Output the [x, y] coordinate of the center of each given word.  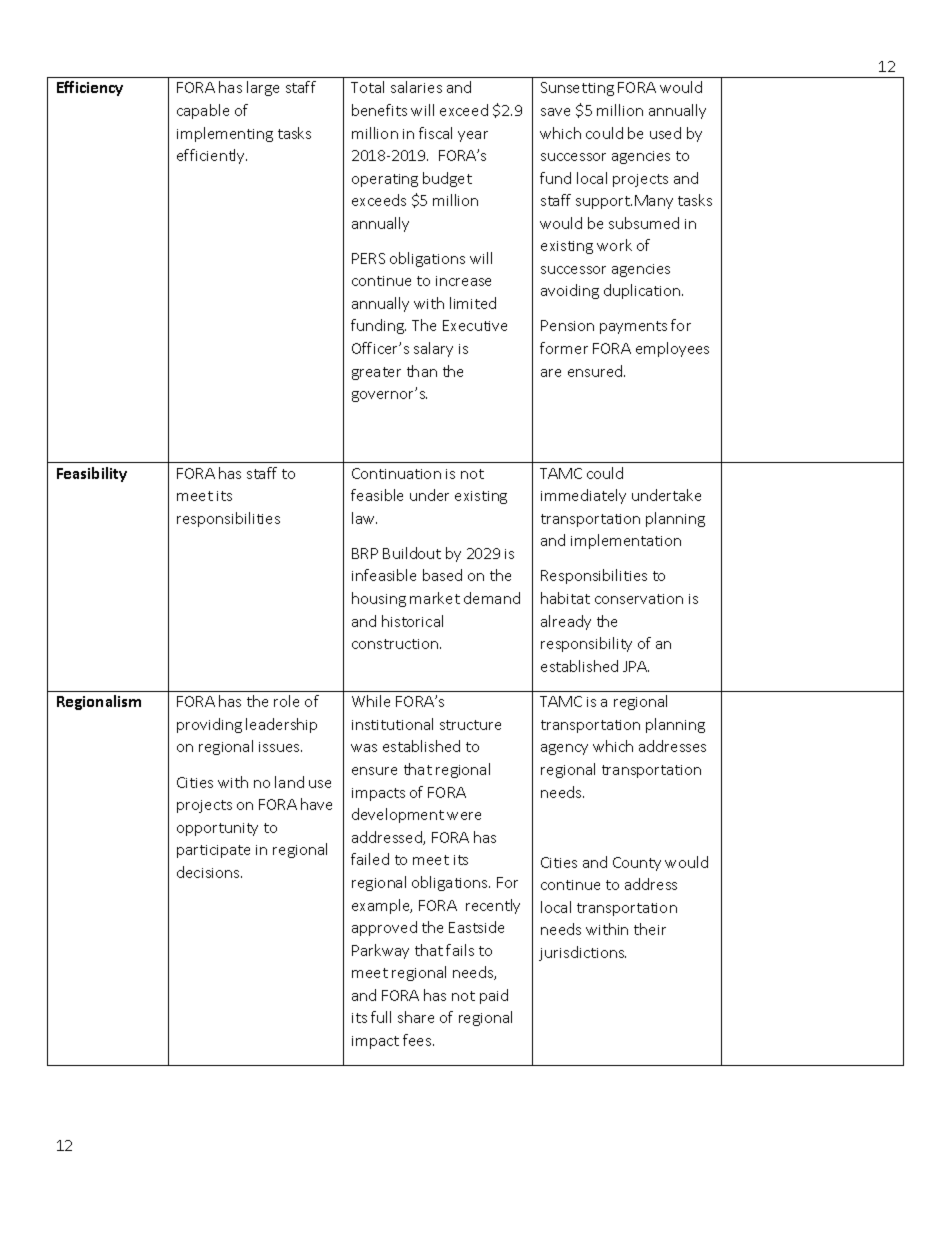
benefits [379, 110]
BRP [365, 553]
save [555, 112]
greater [376, 373]
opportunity [217, 829]
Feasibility [92, 474]
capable [203, 111]
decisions [209, 872]
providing [209, 725]
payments [633, 327]
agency [564, 749]
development [398, 815]
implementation [626, 541]
